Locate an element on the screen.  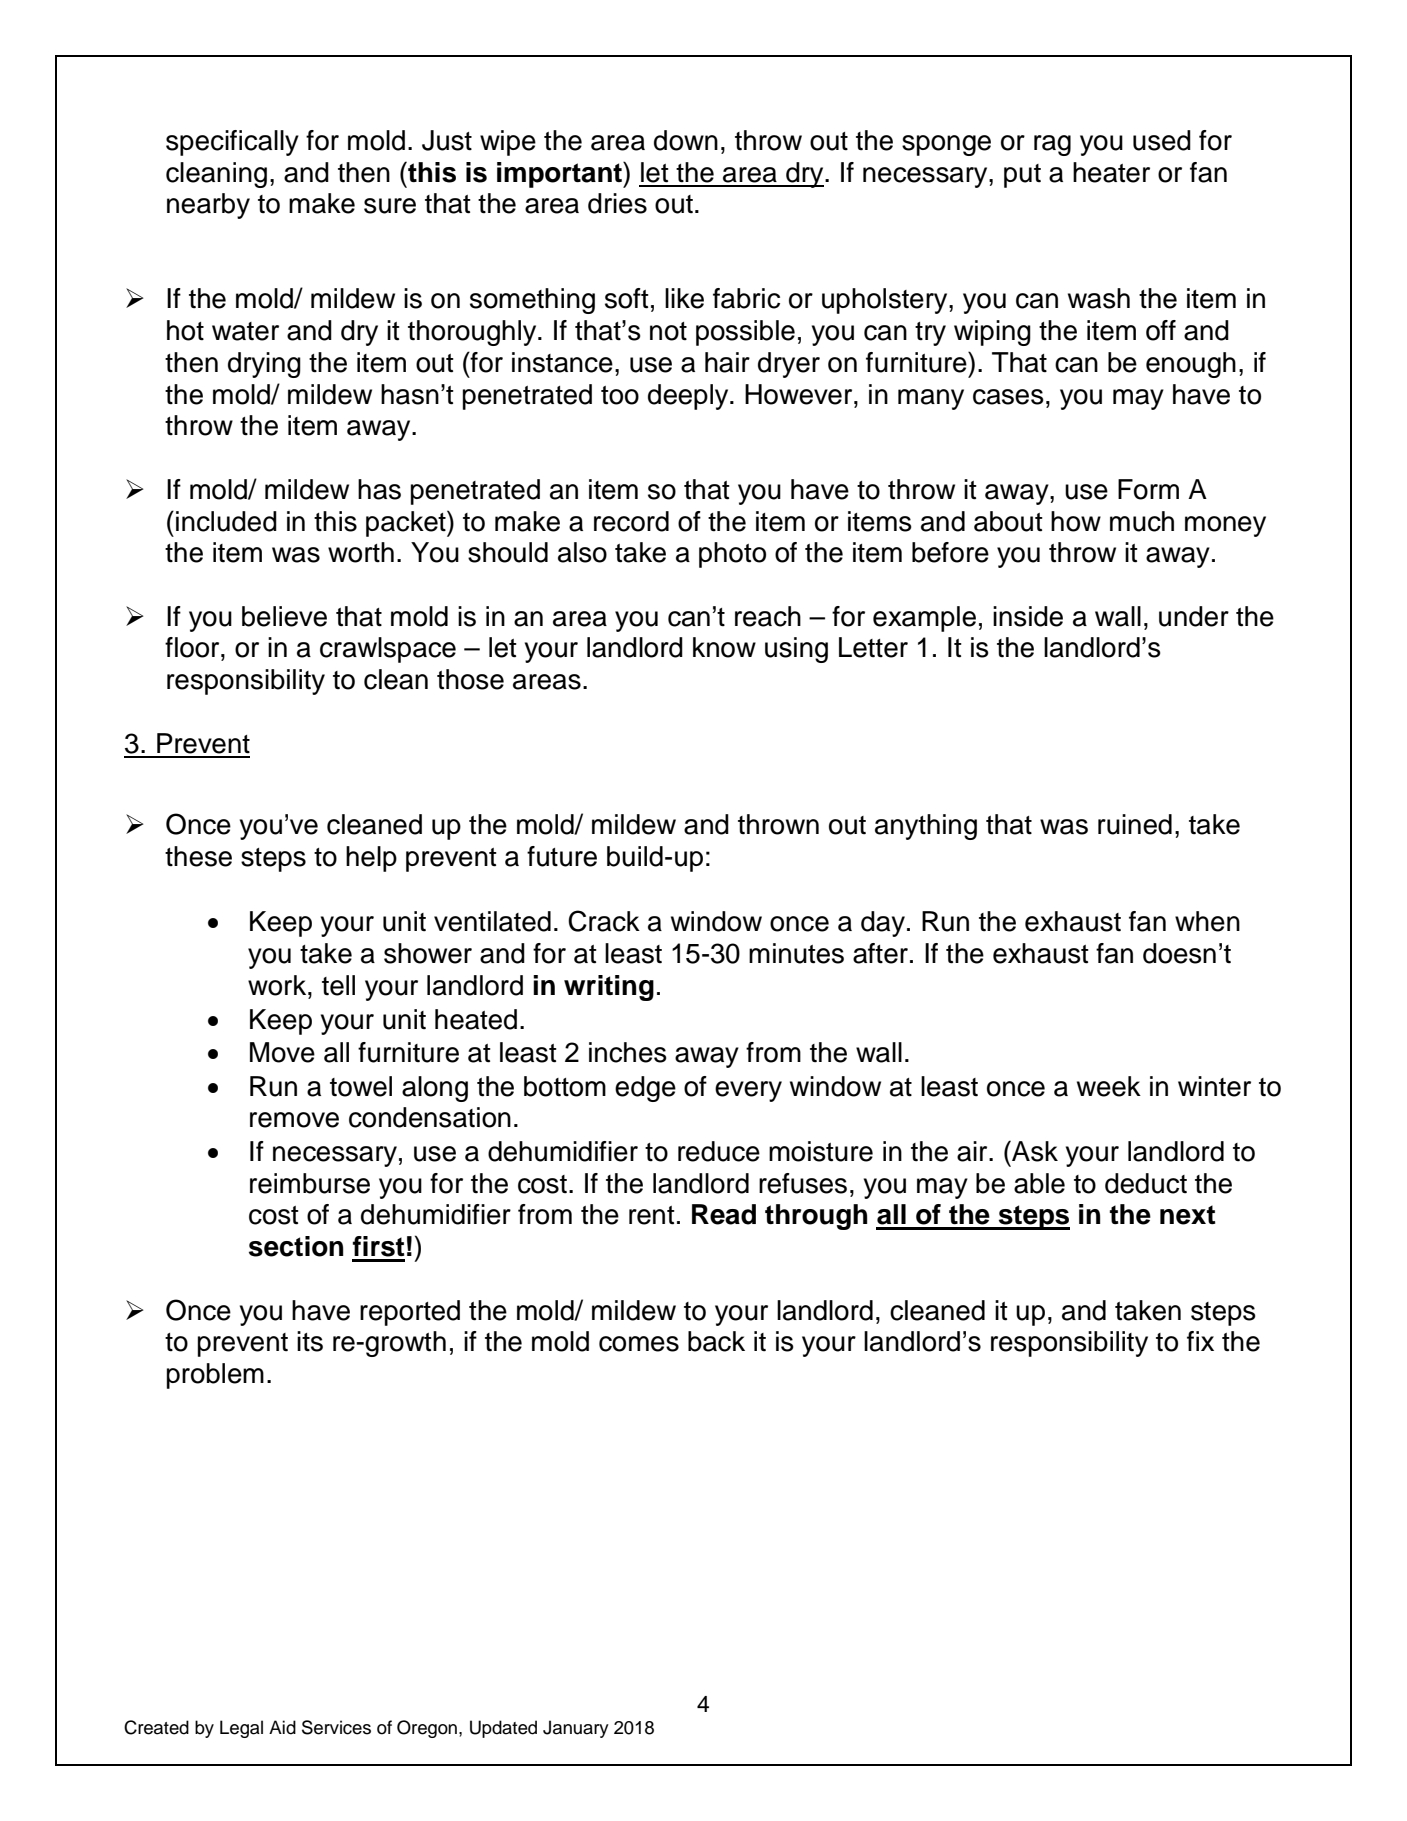
deduct is located at coordinates (1146, 1183).
